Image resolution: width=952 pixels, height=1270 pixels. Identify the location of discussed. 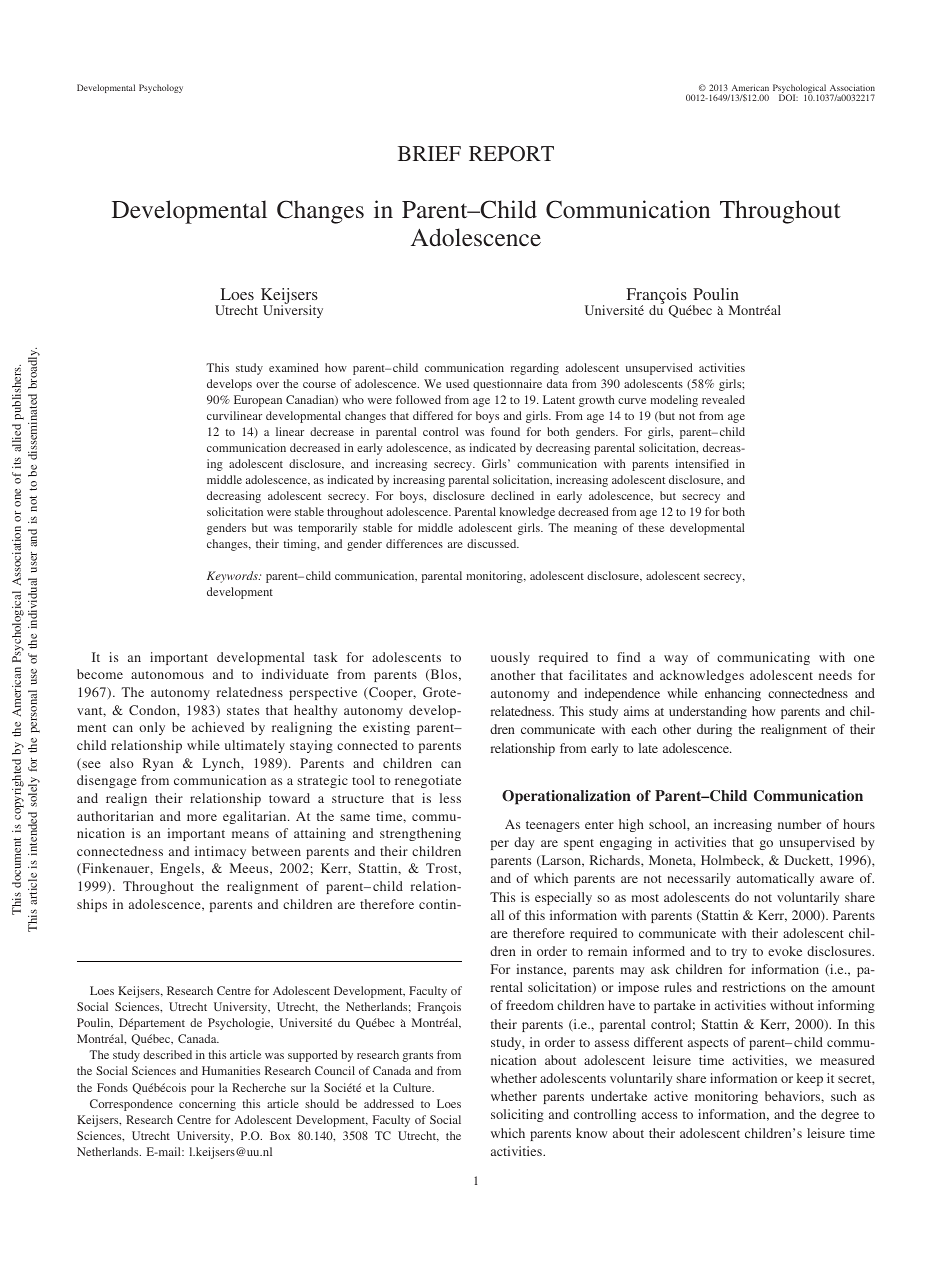
(493, 543).
